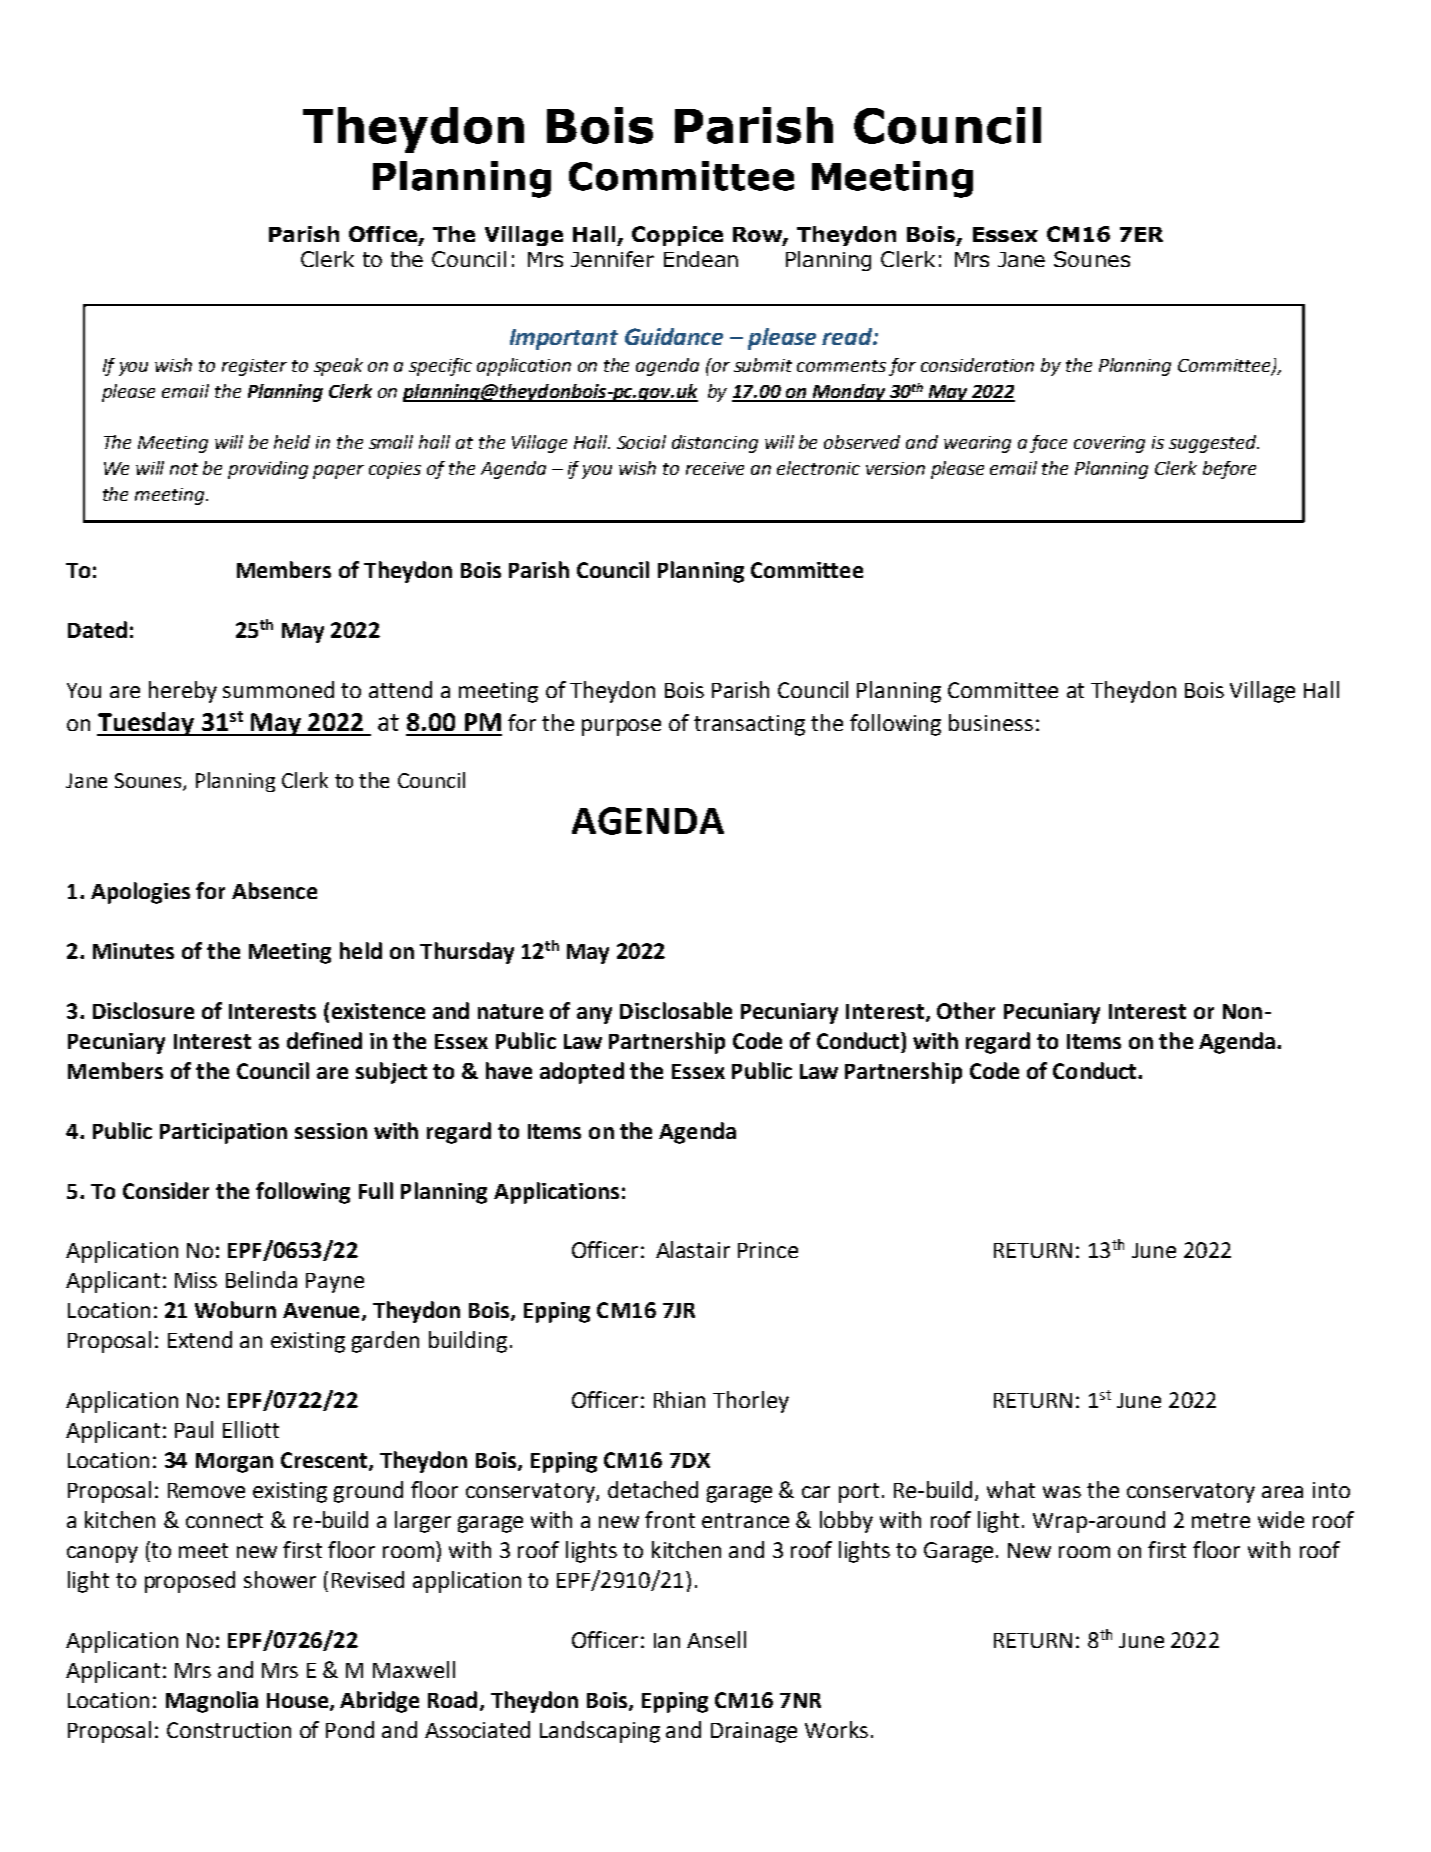 The width and height of the screenshot is (1431, 1852). I want to click on Magnolia, so click(212, 1702).
